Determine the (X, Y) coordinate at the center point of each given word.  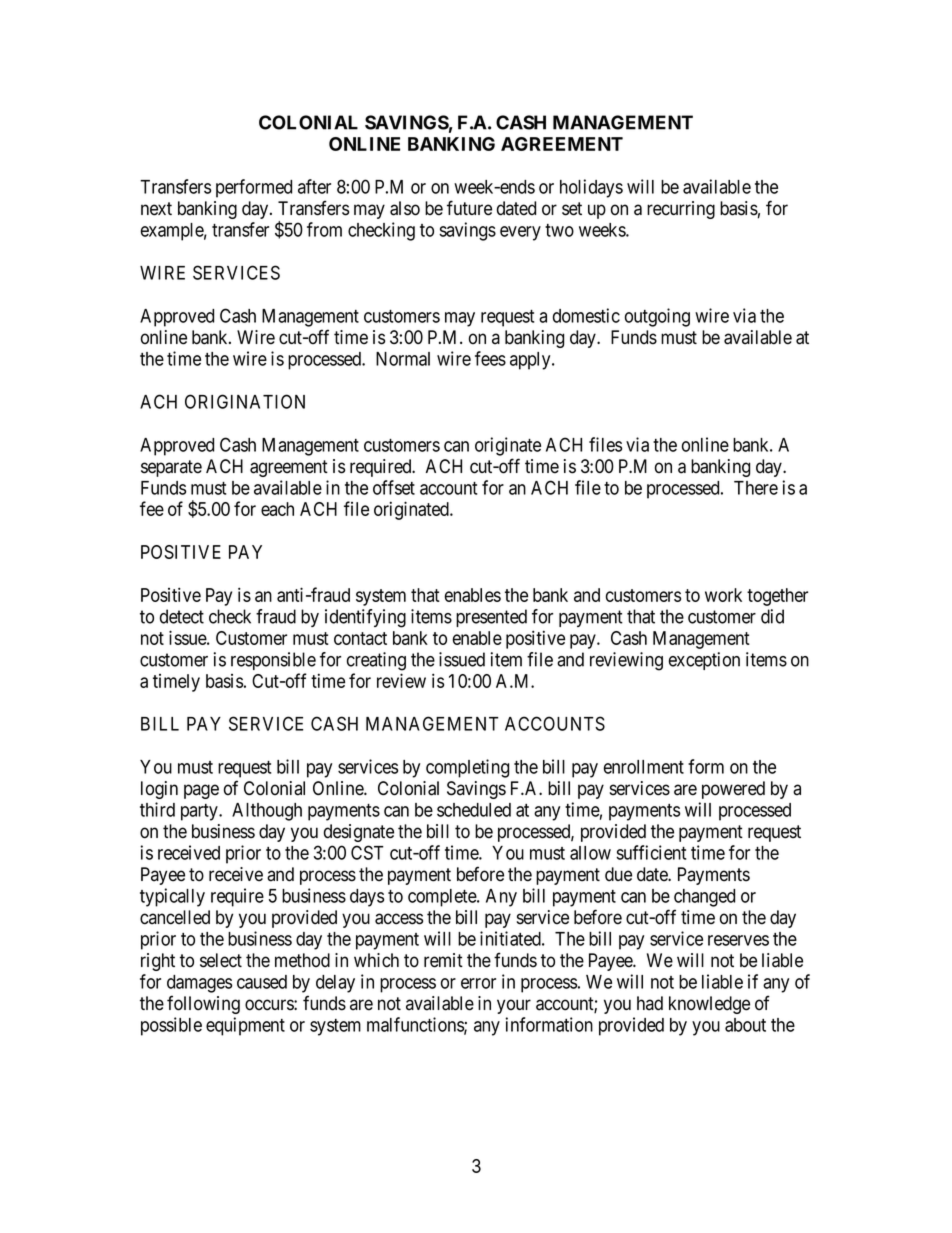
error (478, 983)
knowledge (709, 1005)
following (203, 1004)
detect (182, 616)
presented (491, 618)
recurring (681, 210)
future (469, 208)
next (156, 209)
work (723, 595)
